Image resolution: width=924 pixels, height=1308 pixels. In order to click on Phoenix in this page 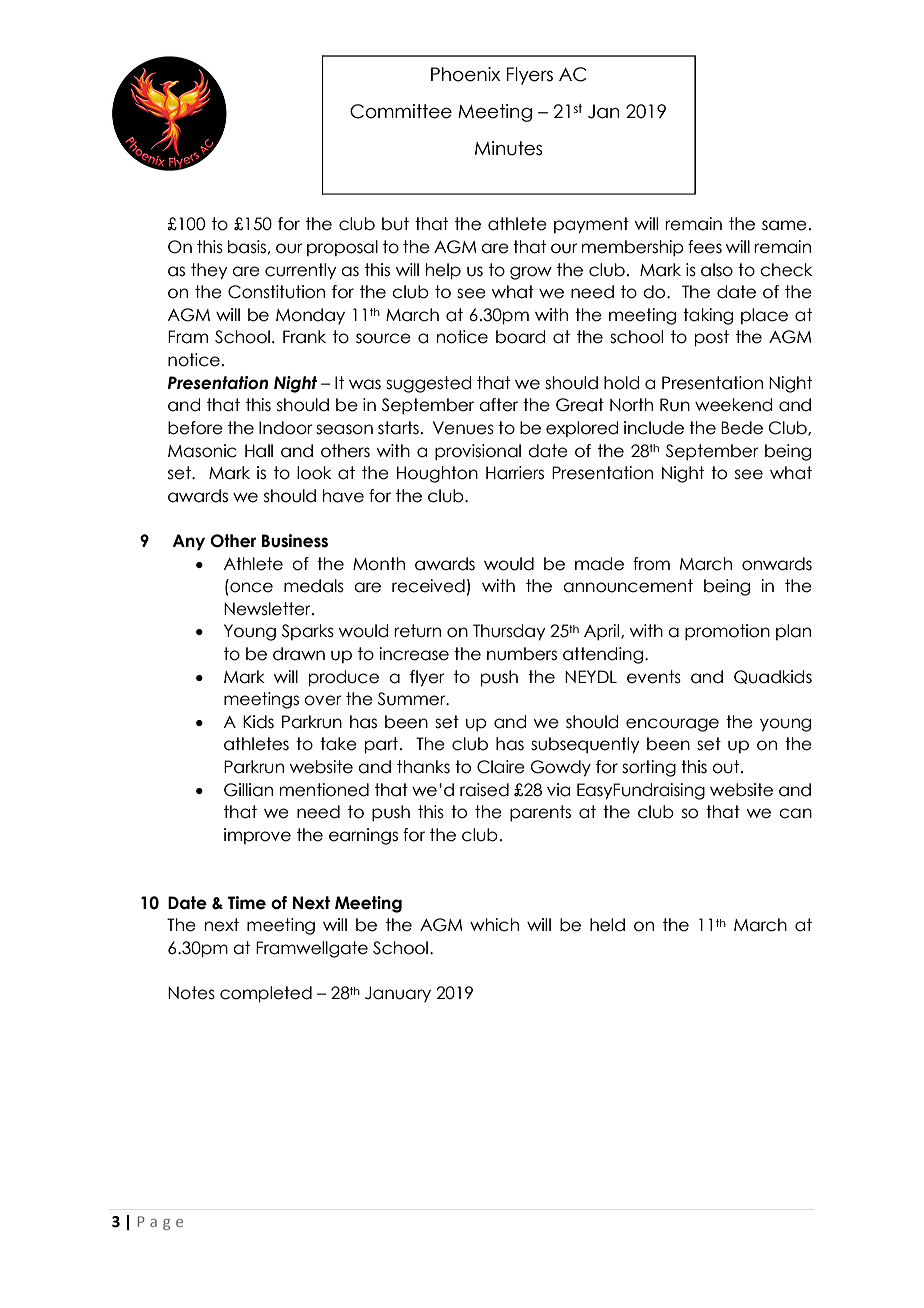, I will do `click(465, 74)`.
